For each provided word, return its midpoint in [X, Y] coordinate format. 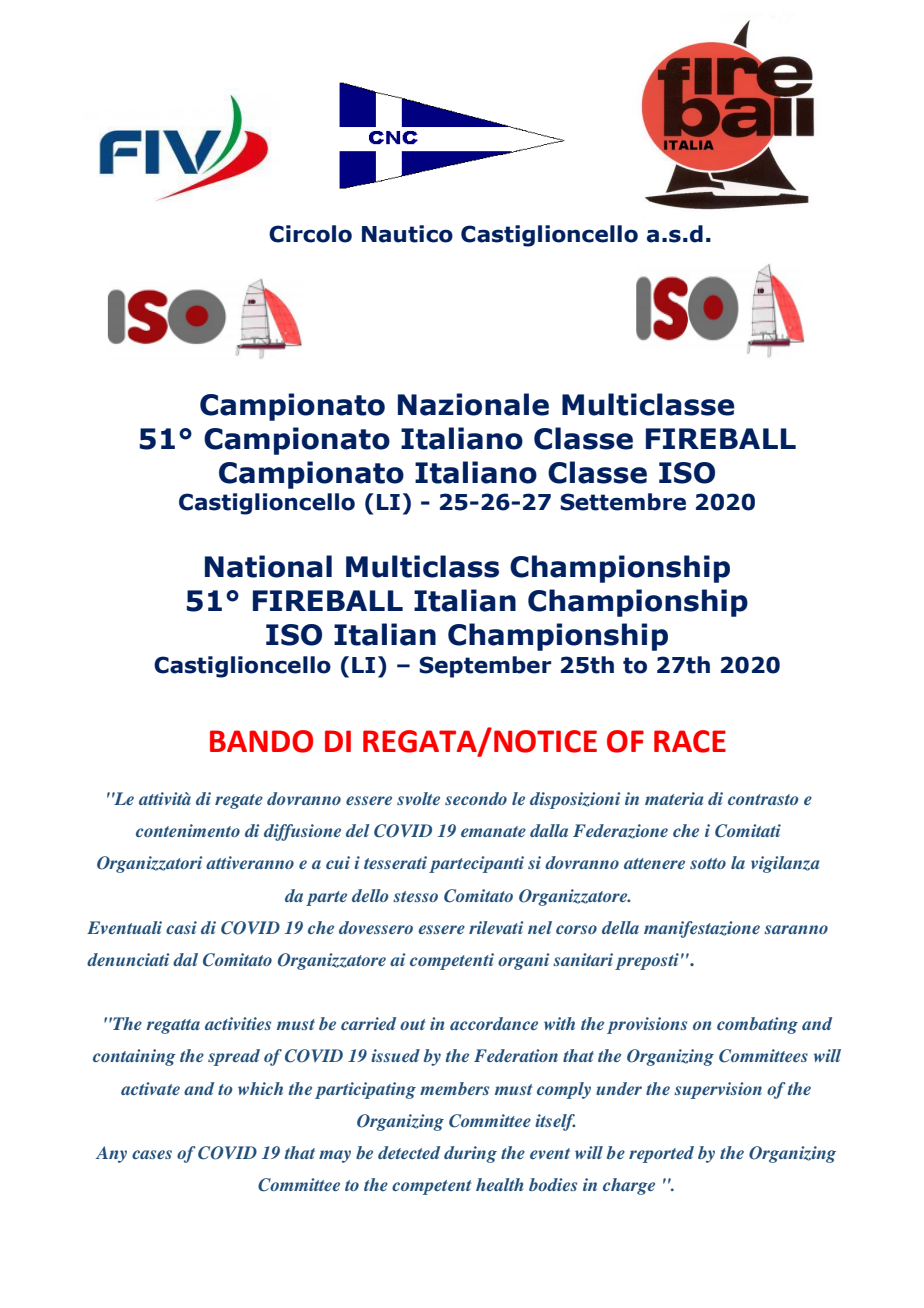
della [620, 927]
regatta [173, 1026]
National [268, 566]
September [485, 667]
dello [370, 895]
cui [338, 862]
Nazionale [473, 404]
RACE [690, 741]
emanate [493, 831]
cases [152, 1154]
